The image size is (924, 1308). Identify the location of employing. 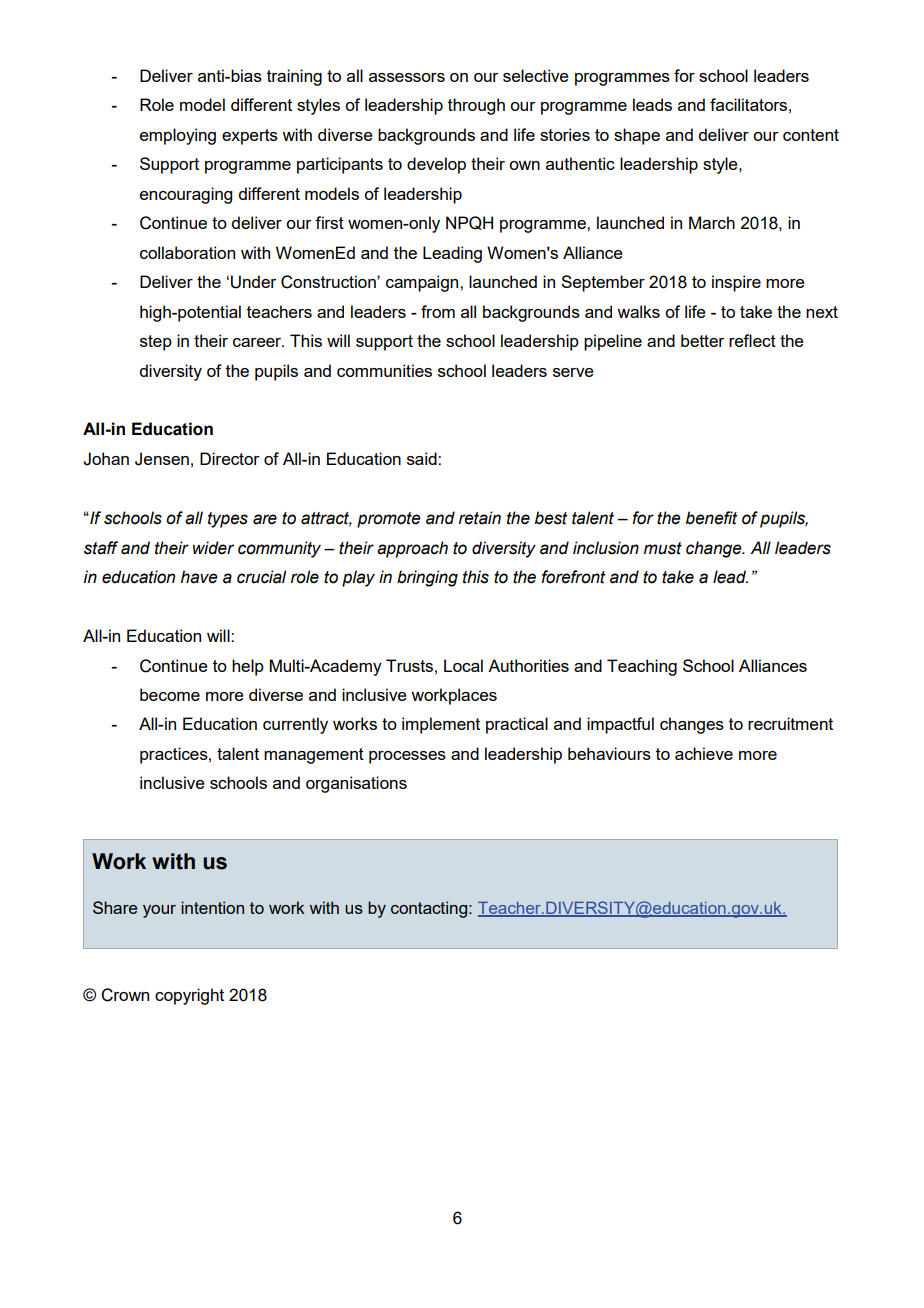
(178, 136).
